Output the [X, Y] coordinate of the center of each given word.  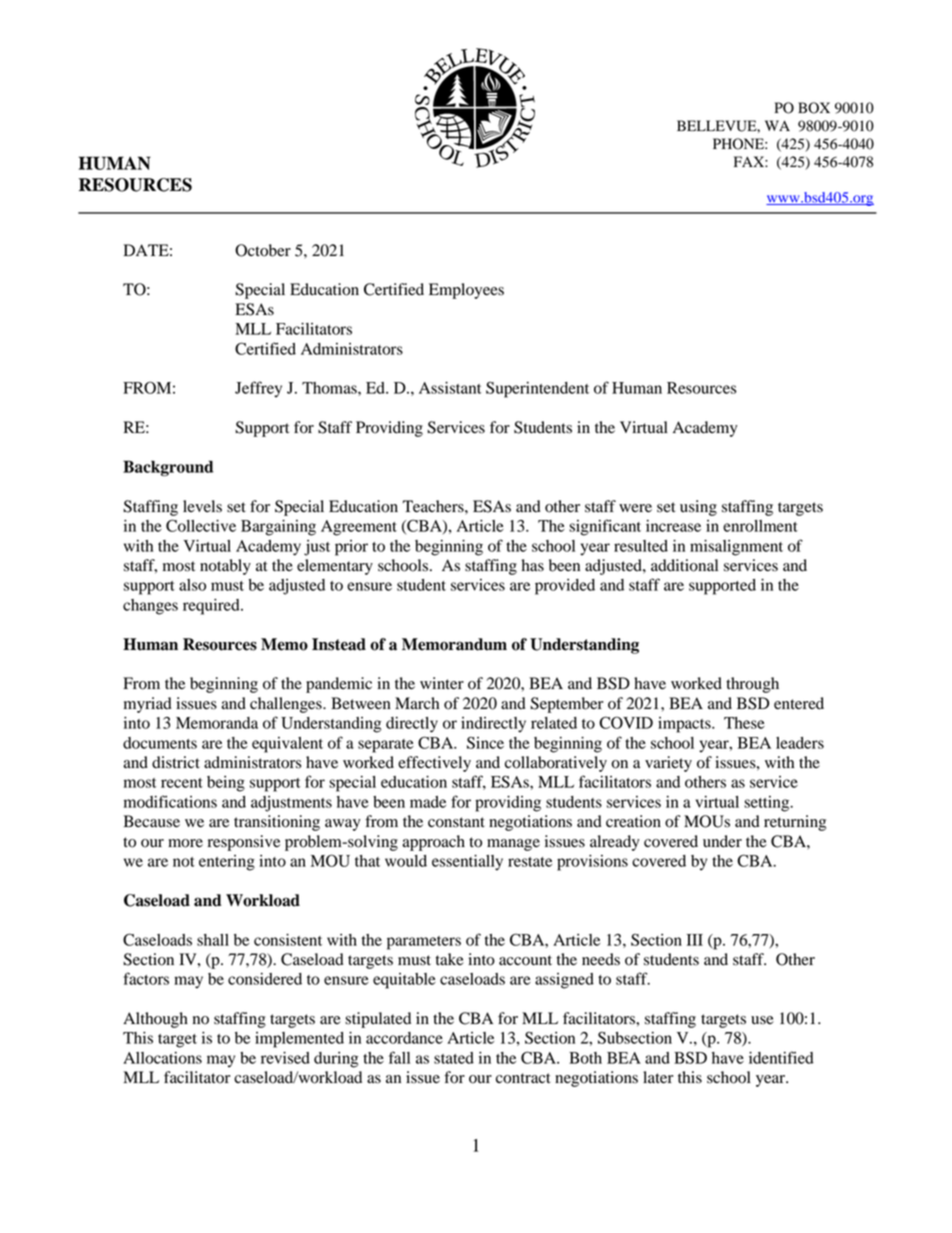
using [698, 508]
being [226, 784]
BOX [814, 108]
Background [168, 468]
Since [485, 743]
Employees [466, 291]
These [744, 723]
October [263, 250]
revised [285, 1058]
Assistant [450, 388]
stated [454, 1058]
